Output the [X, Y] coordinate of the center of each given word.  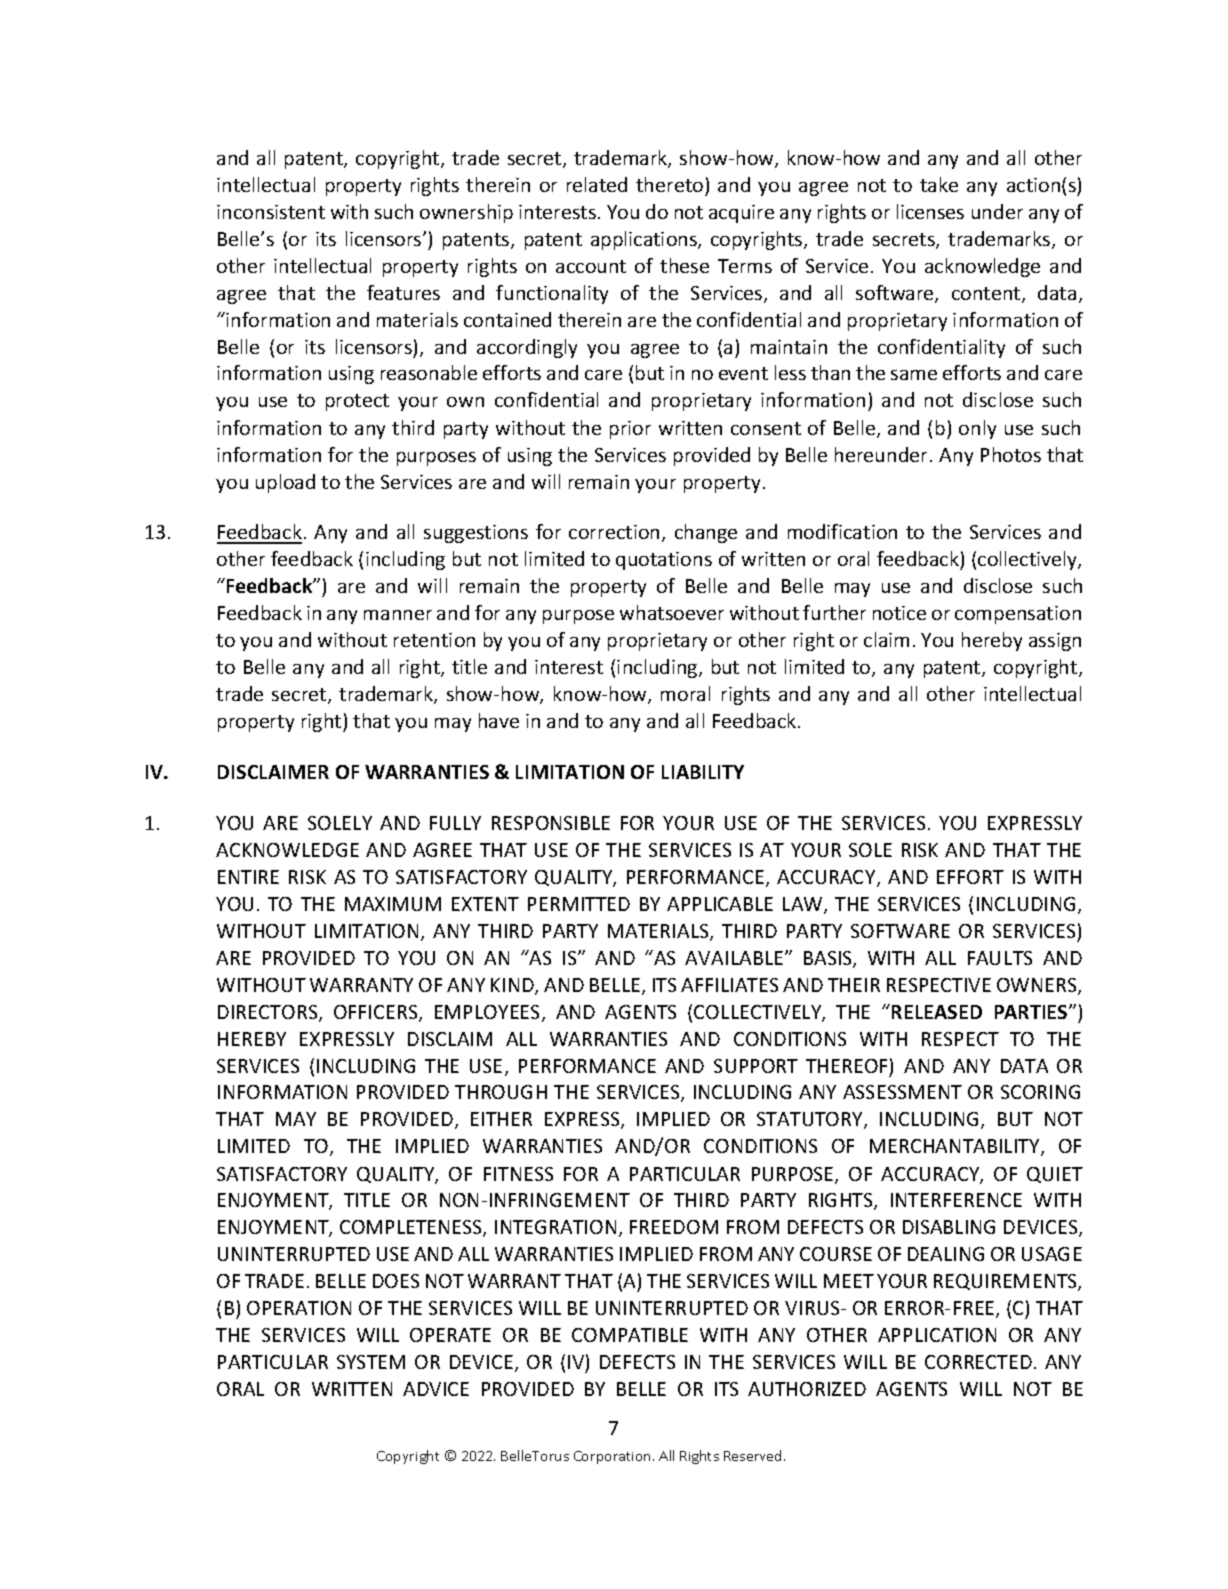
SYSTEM [371, 1362]
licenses [930, 211]
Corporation [612, 1457]
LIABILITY [703, 772]
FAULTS [1000, 958]
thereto [669, 184]
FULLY [455, 823]
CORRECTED [978, 1362]
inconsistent [271, 212]
